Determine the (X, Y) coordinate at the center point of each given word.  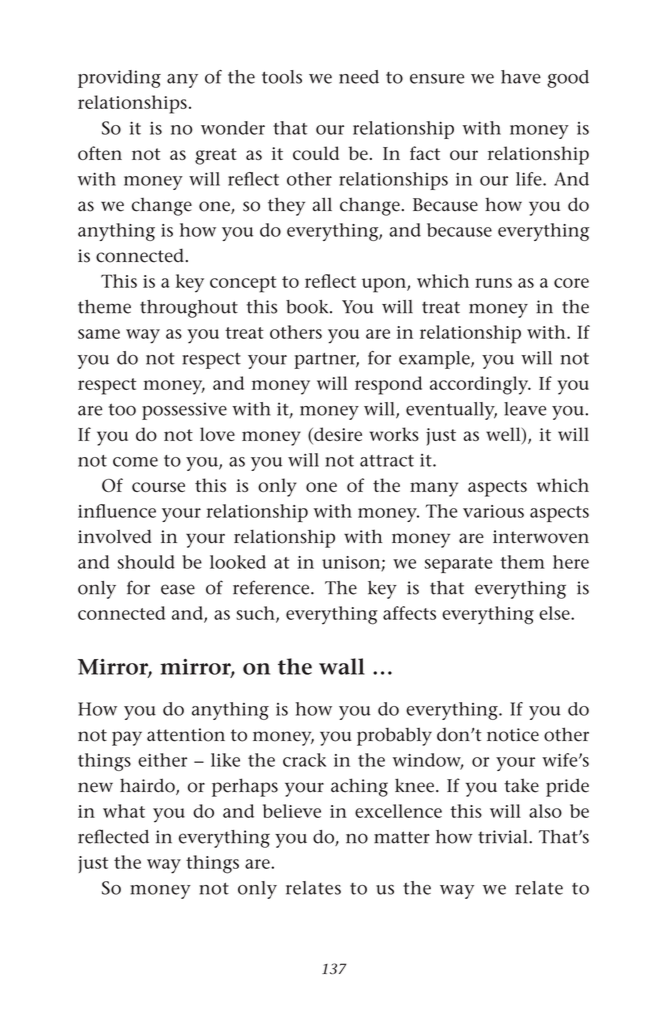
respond (388, 385)
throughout (189, 309)
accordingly (480, 385)
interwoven (541, 537)
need (359, 77)
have (521, 77)
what (124, 811)
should (146, 562)
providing (119, 79)
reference (272, 587)
